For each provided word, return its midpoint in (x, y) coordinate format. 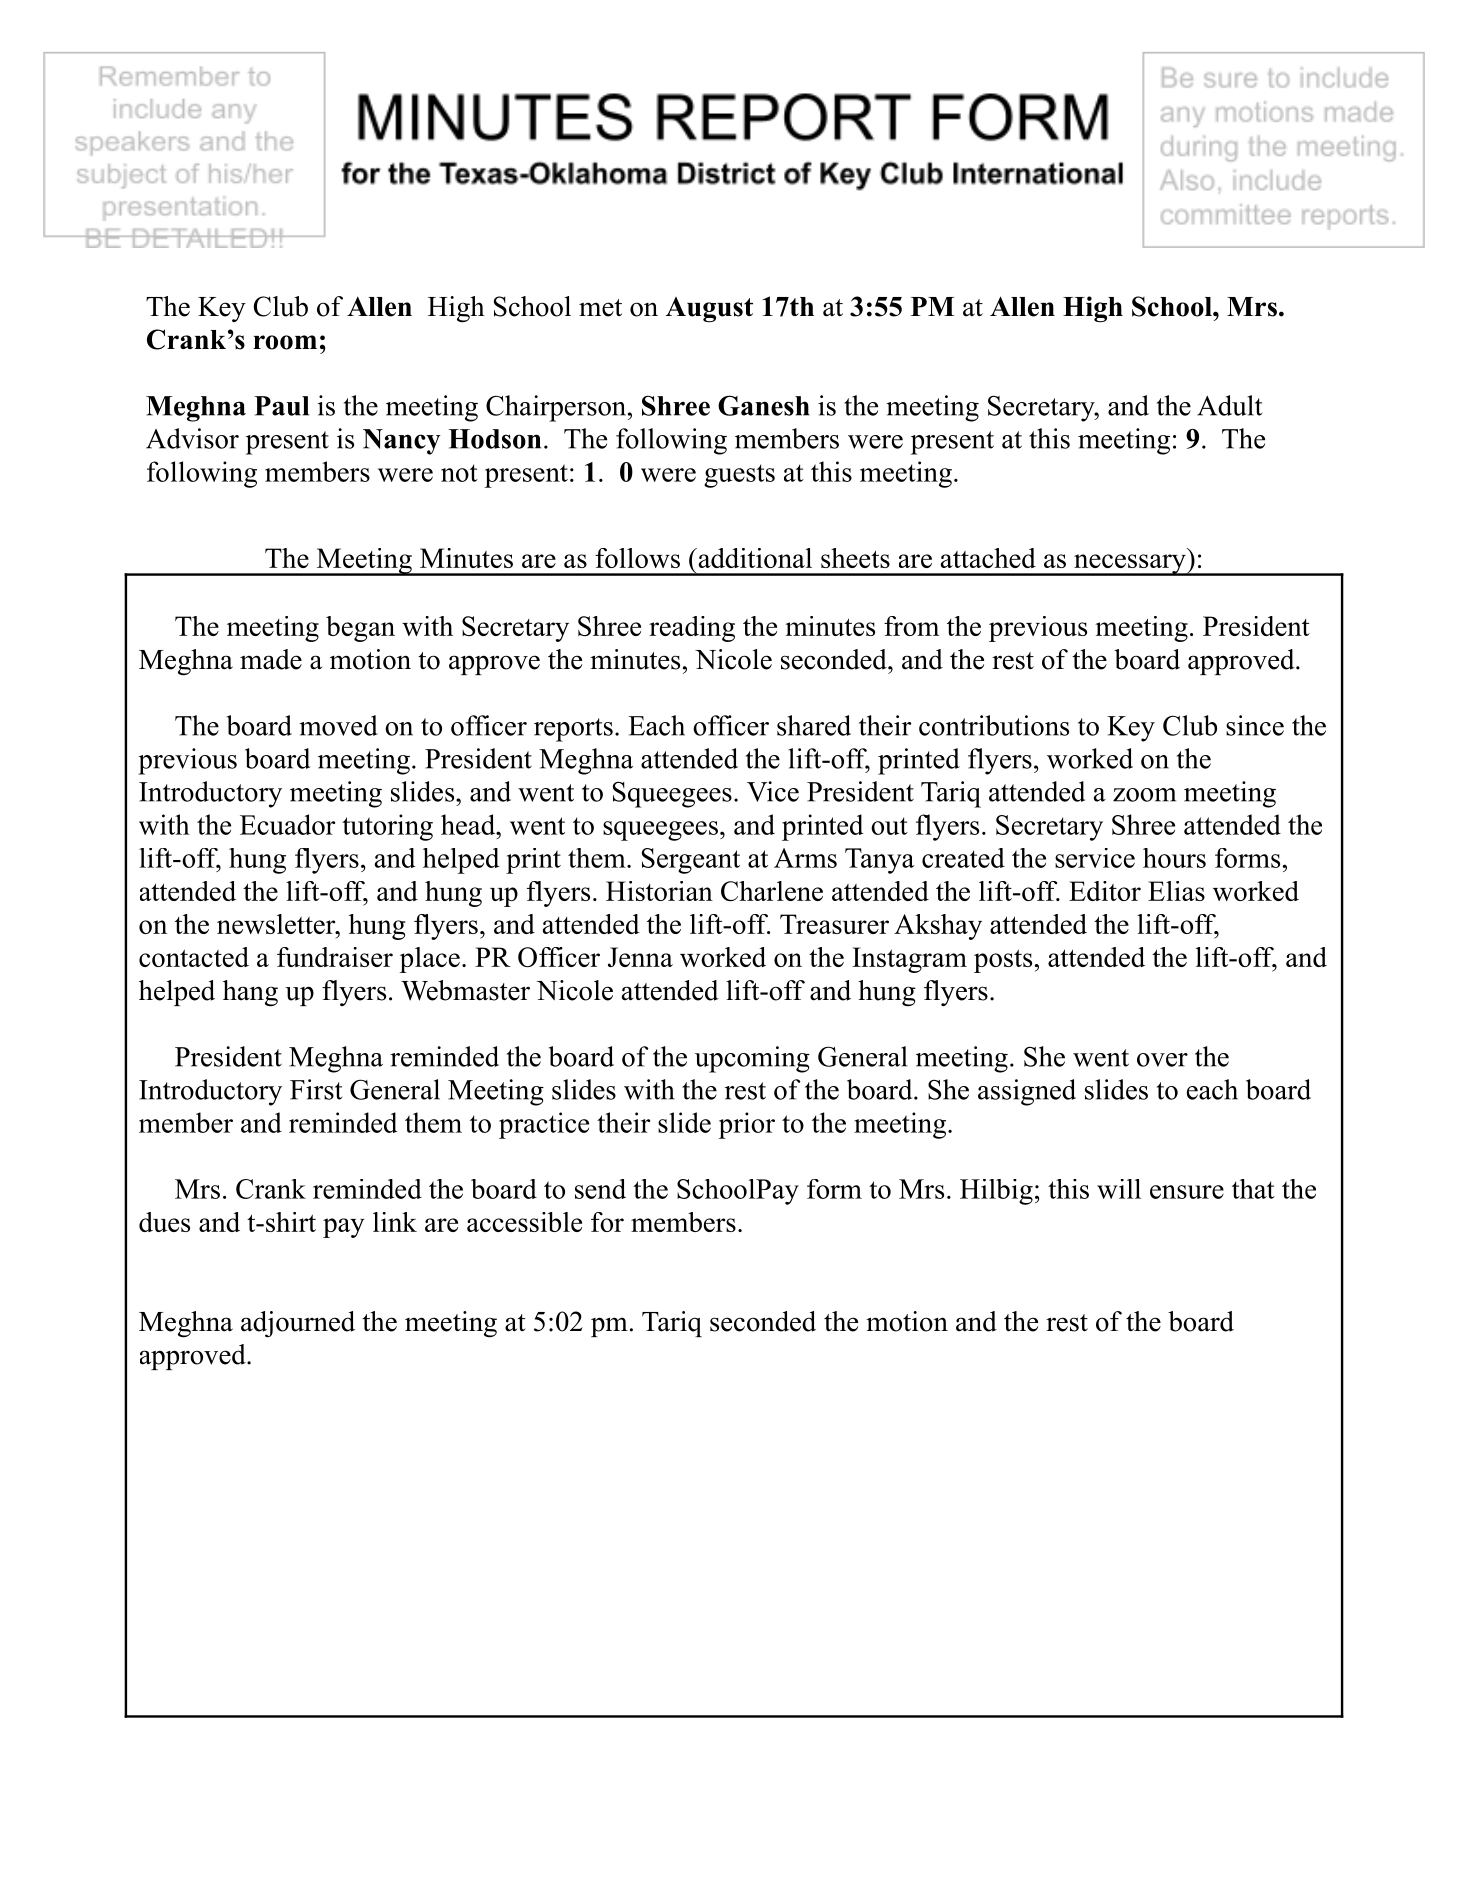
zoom (1144, 795)
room (285, 342)
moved (338, 725)
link (395, 1222)
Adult (1229, 405)
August (709, 310)
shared (814, 725)
